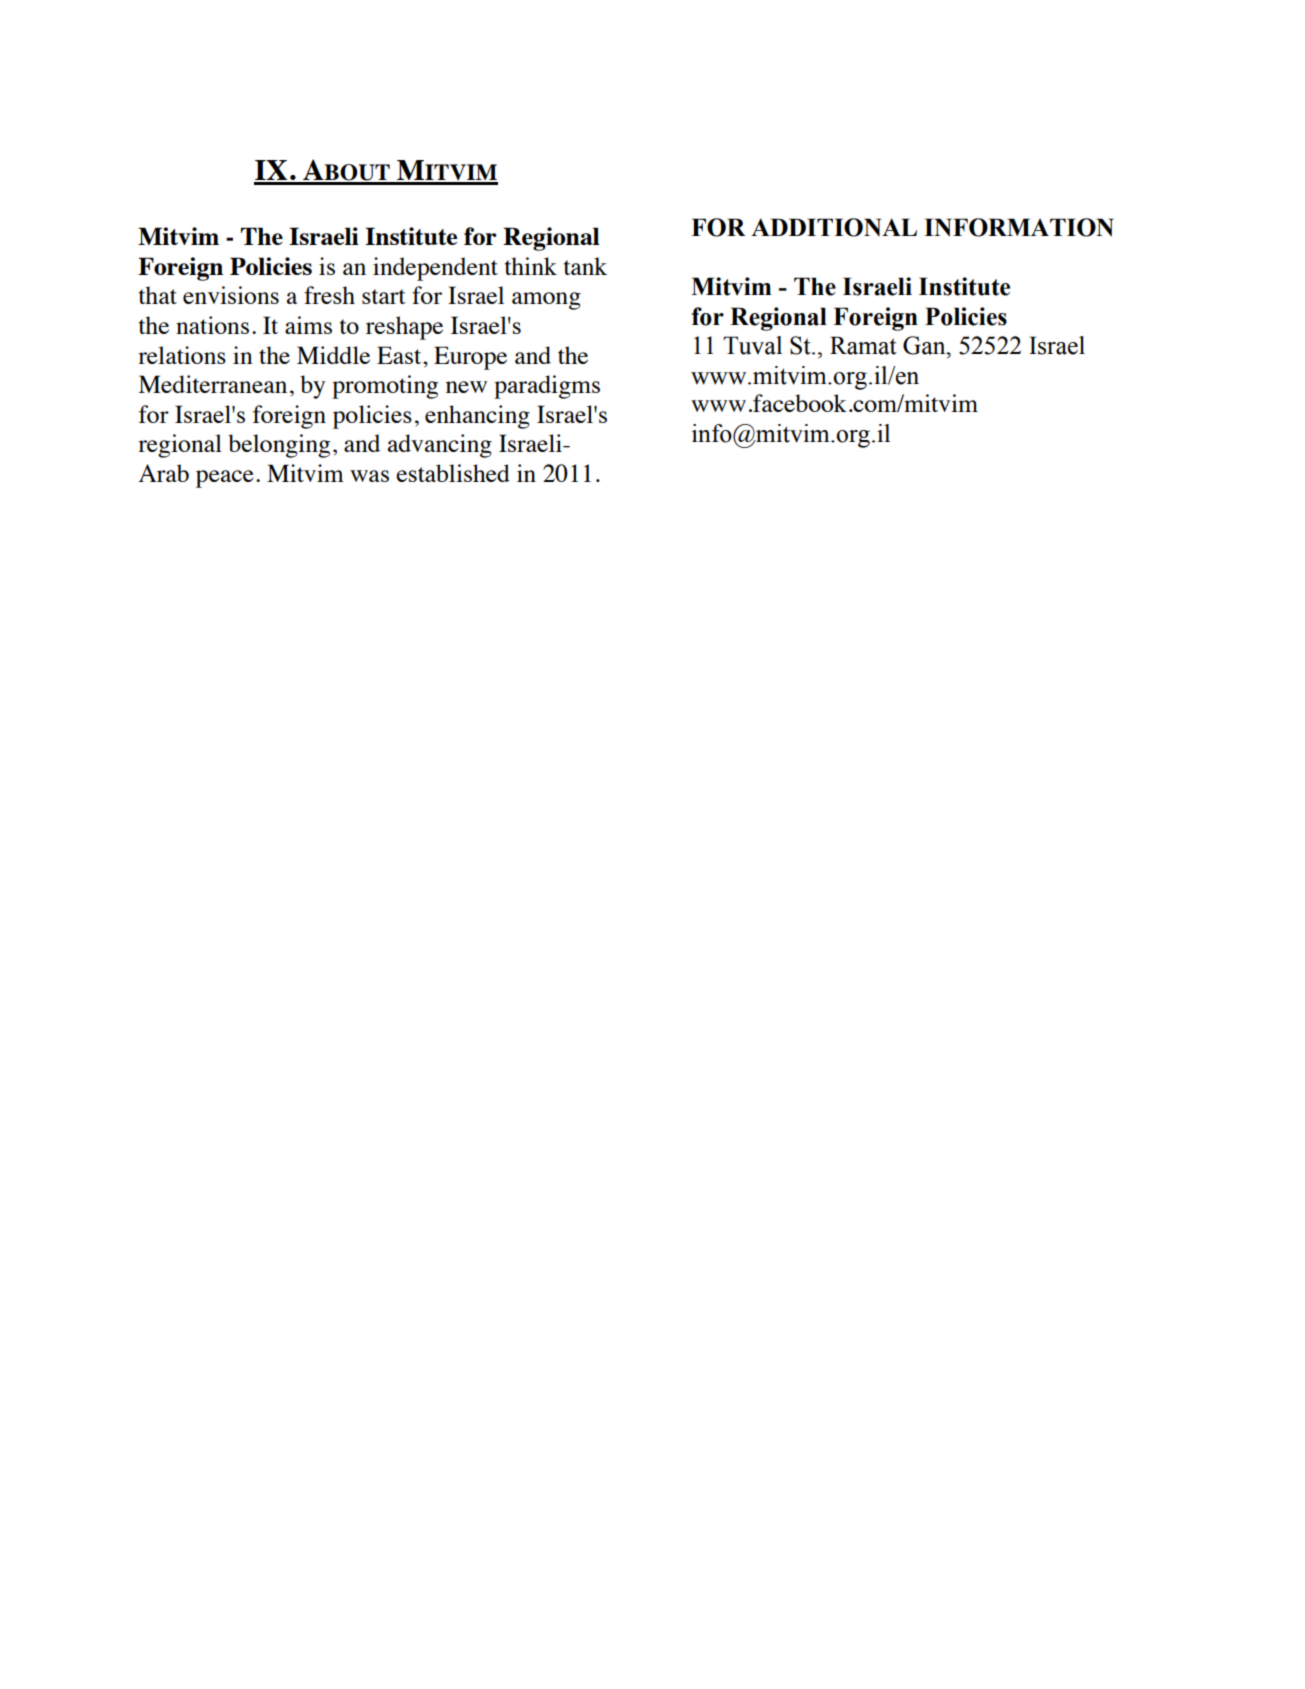  What do you see at coordinates (212, 384) in the screenshot?
I see `Mediterranean` at bounding box center [212, 384].
